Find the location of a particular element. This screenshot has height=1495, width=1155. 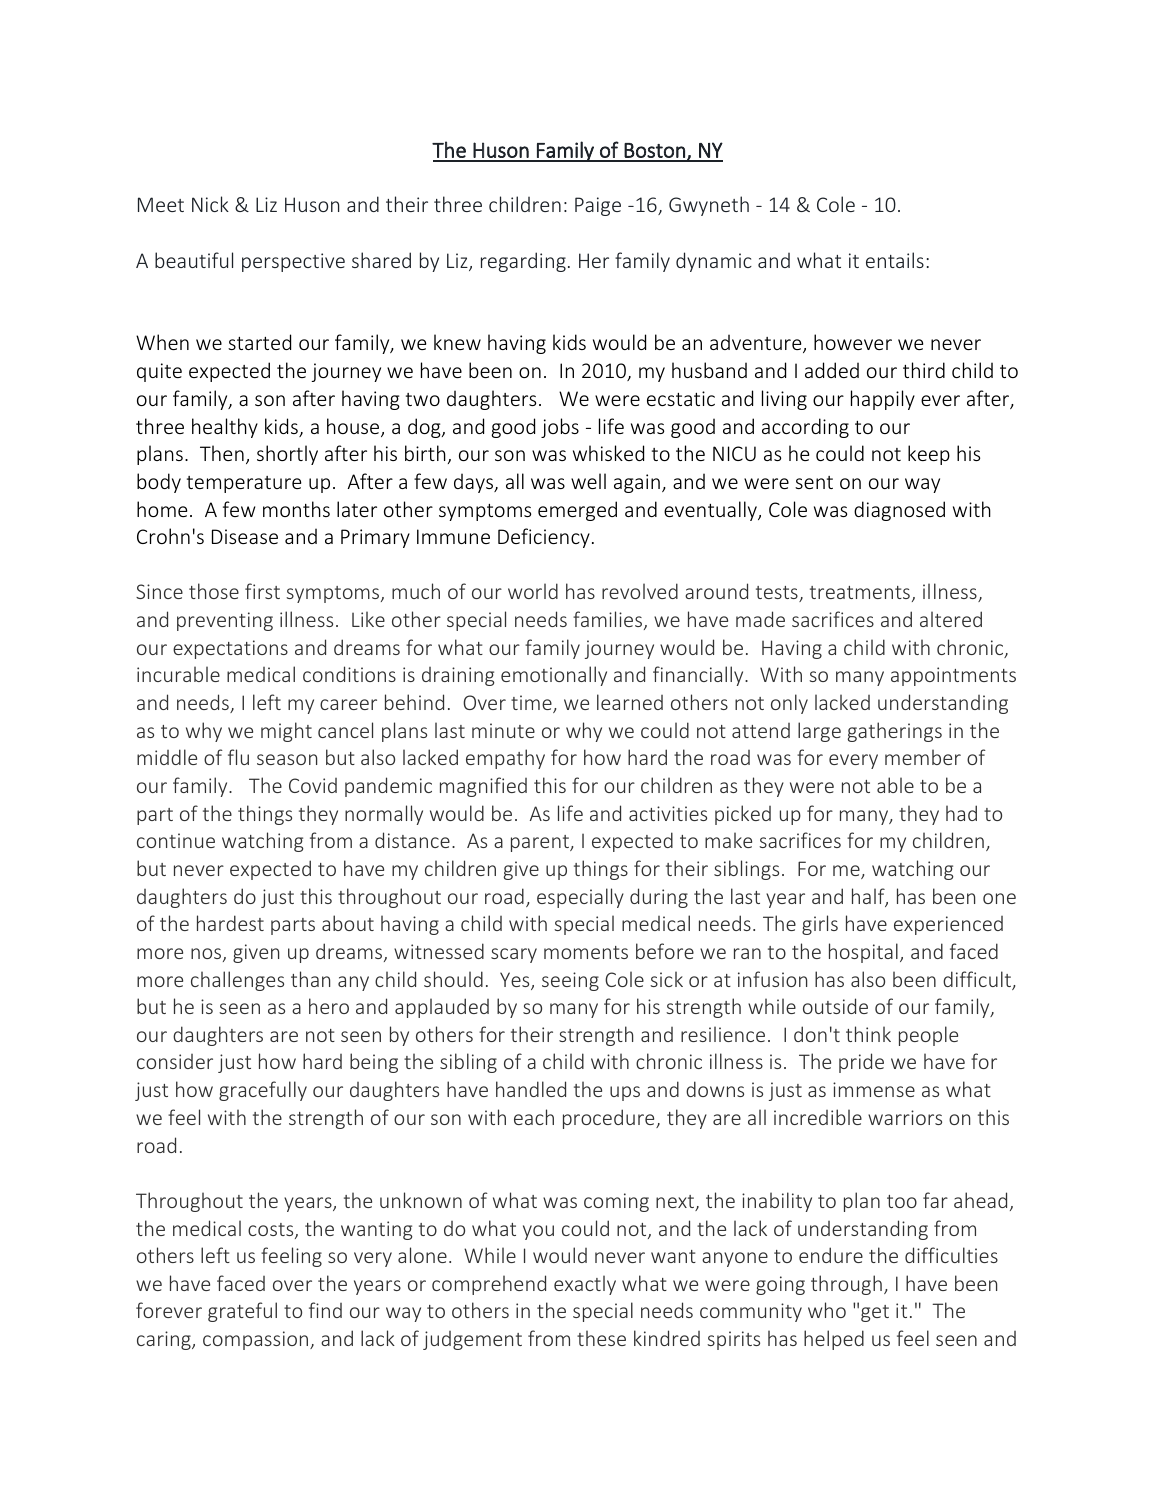

empathy is located at coordinates (505, 759).
